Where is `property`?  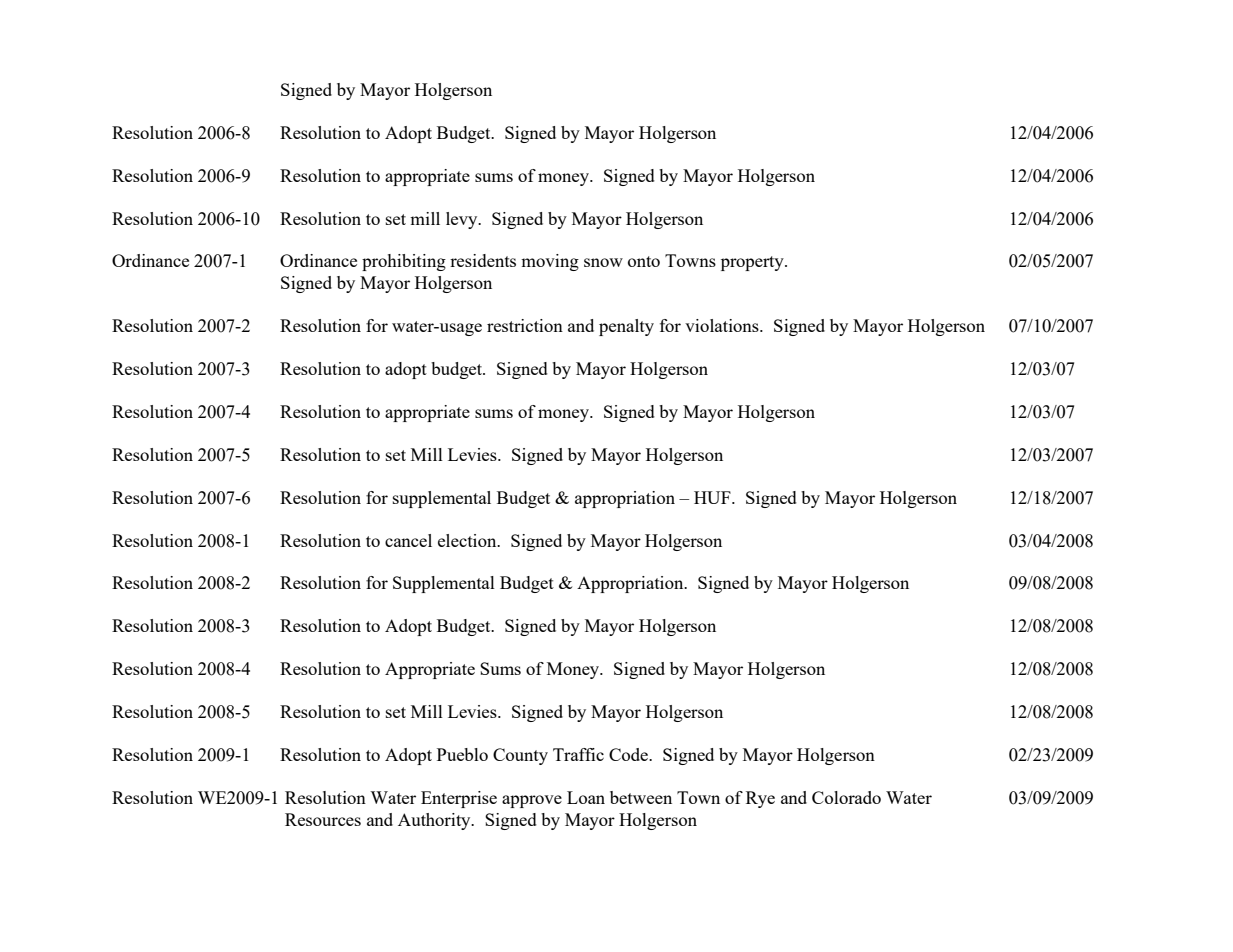
property is located at coordinates (753, 263).
